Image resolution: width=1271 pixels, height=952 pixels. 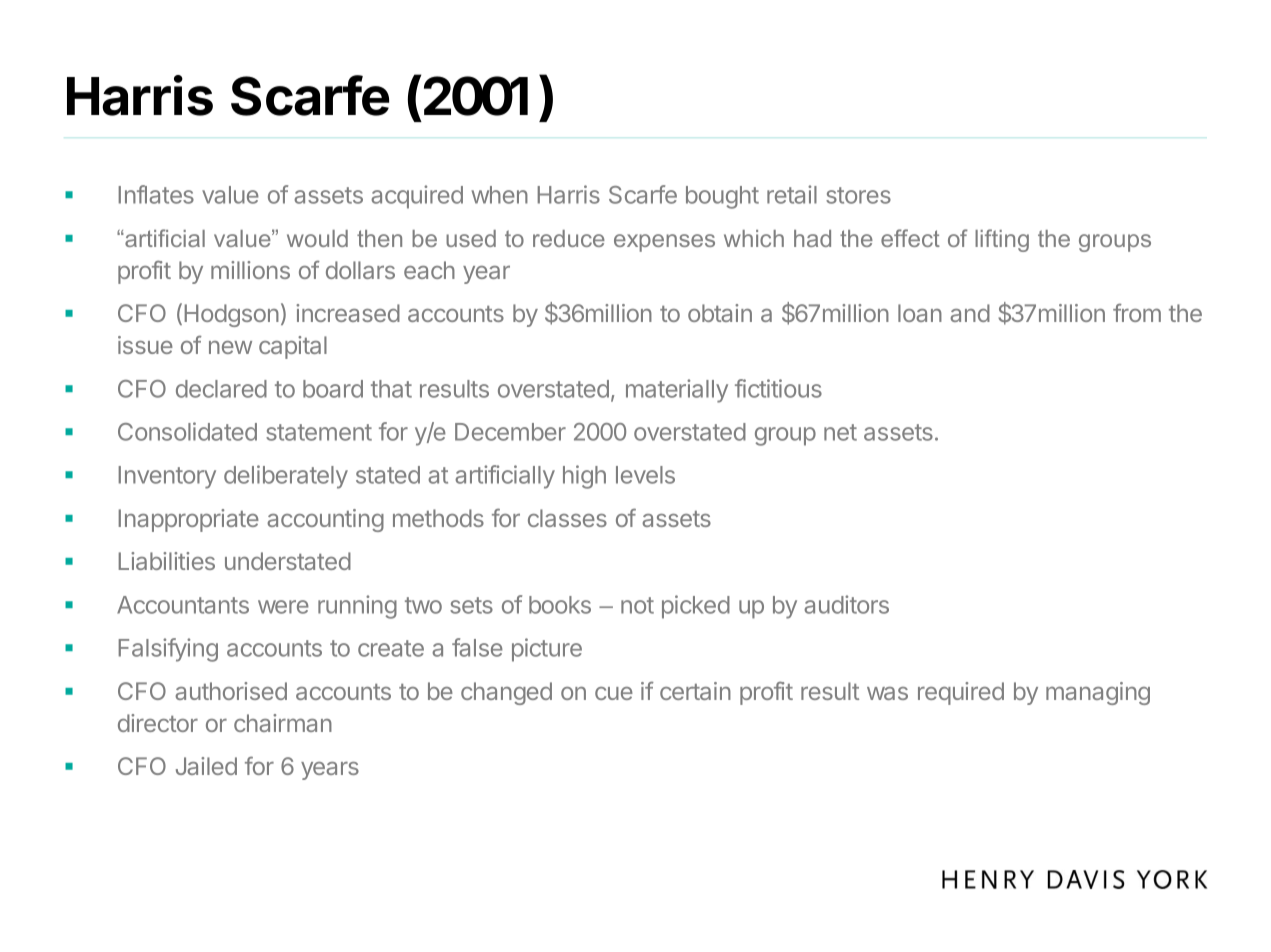 I want to click on materially, so click(x=677, y=391).
